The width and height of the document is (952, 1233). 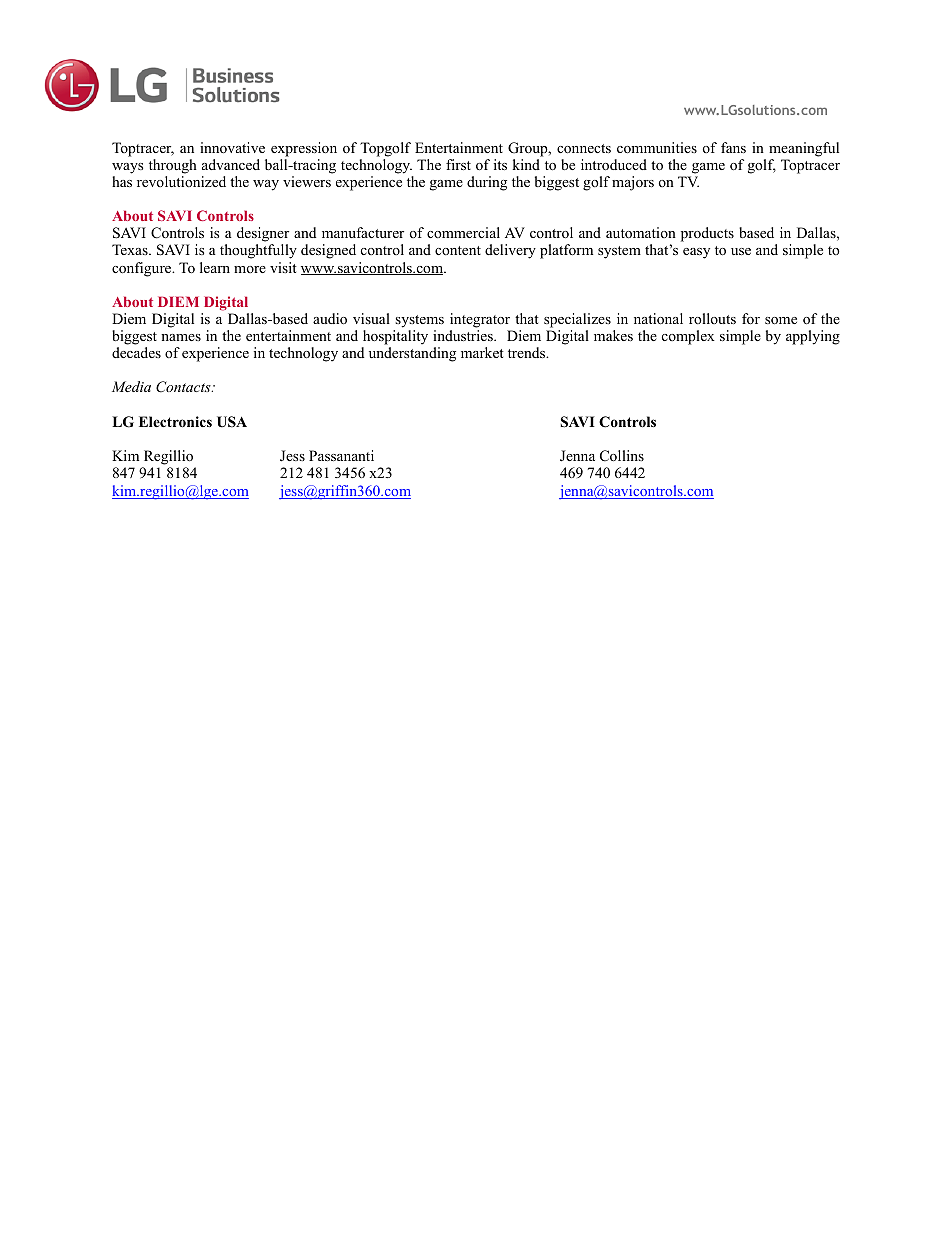 What do you see at coordinates (480, 320) in the document?
I see `integrator` at bounding box center [480, 320].
